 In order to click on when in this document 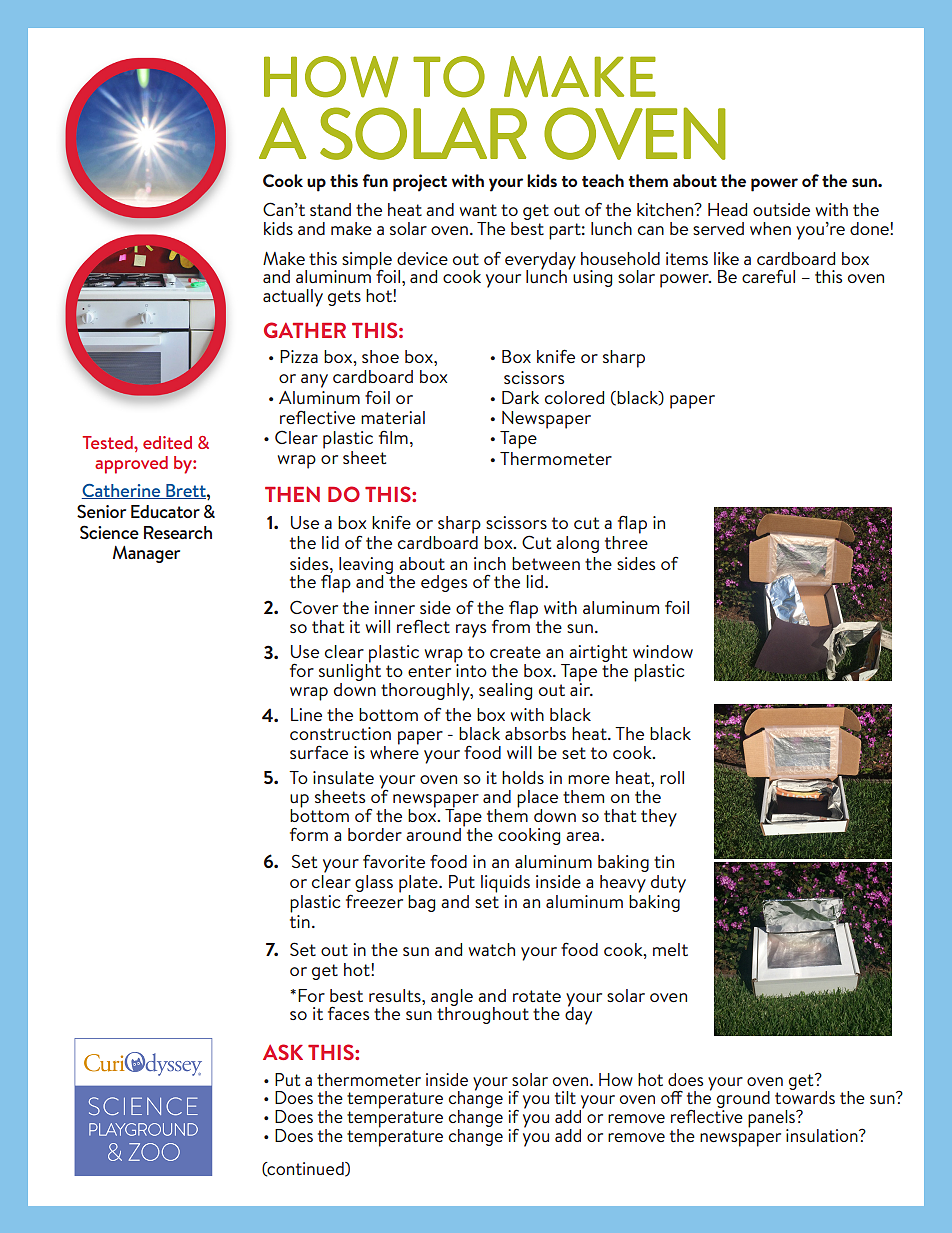, I will do `click(770, 228)`.
